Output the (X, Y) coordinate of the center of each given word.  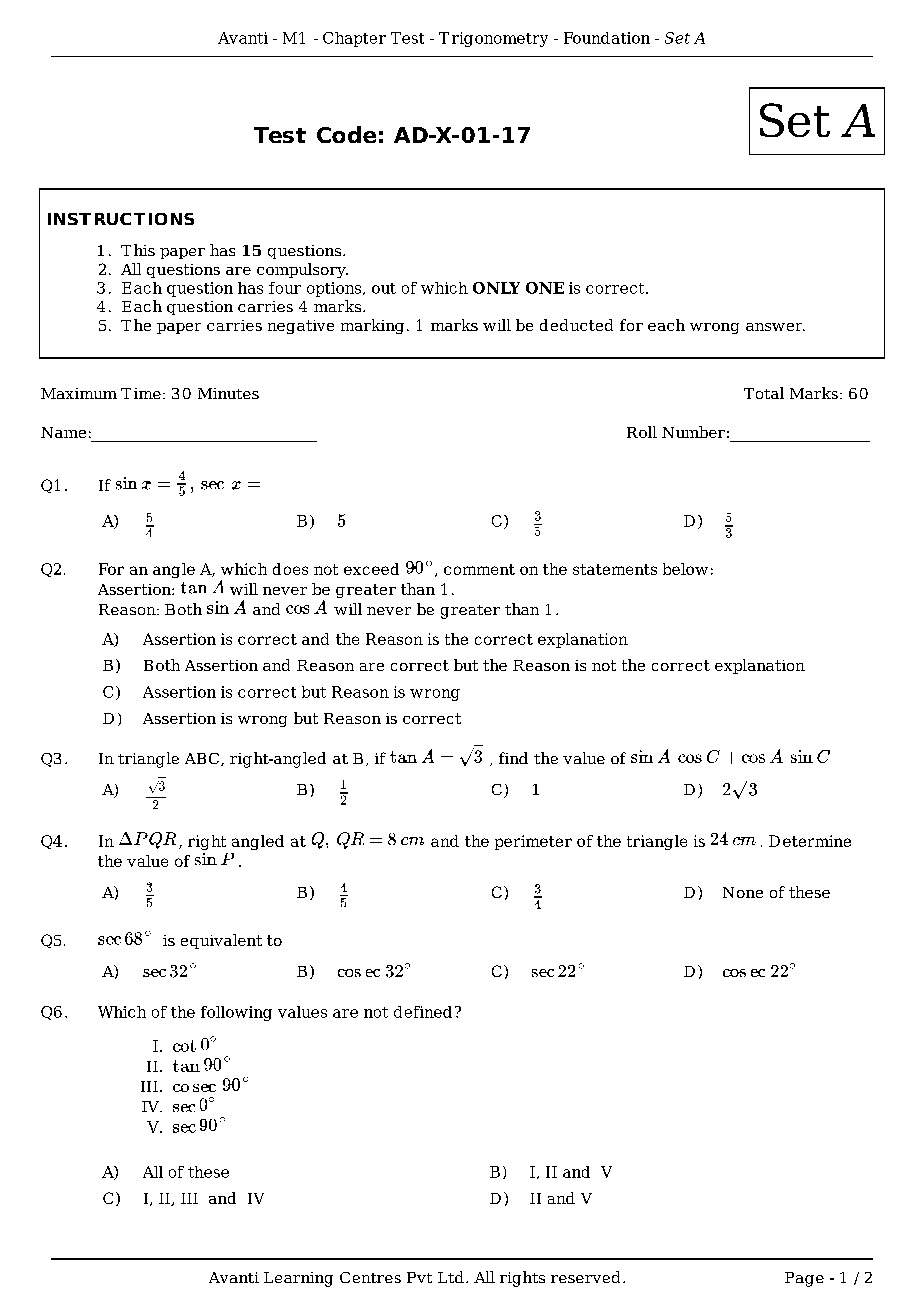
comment (479, 569)
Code (346, 134)
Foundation (607, 38)
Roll (642, 432)
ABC (203, 759)
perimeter (533, 842)
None (743, 892)
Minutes (228, 393)
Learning (298, 1279)
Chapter (354, 39)
